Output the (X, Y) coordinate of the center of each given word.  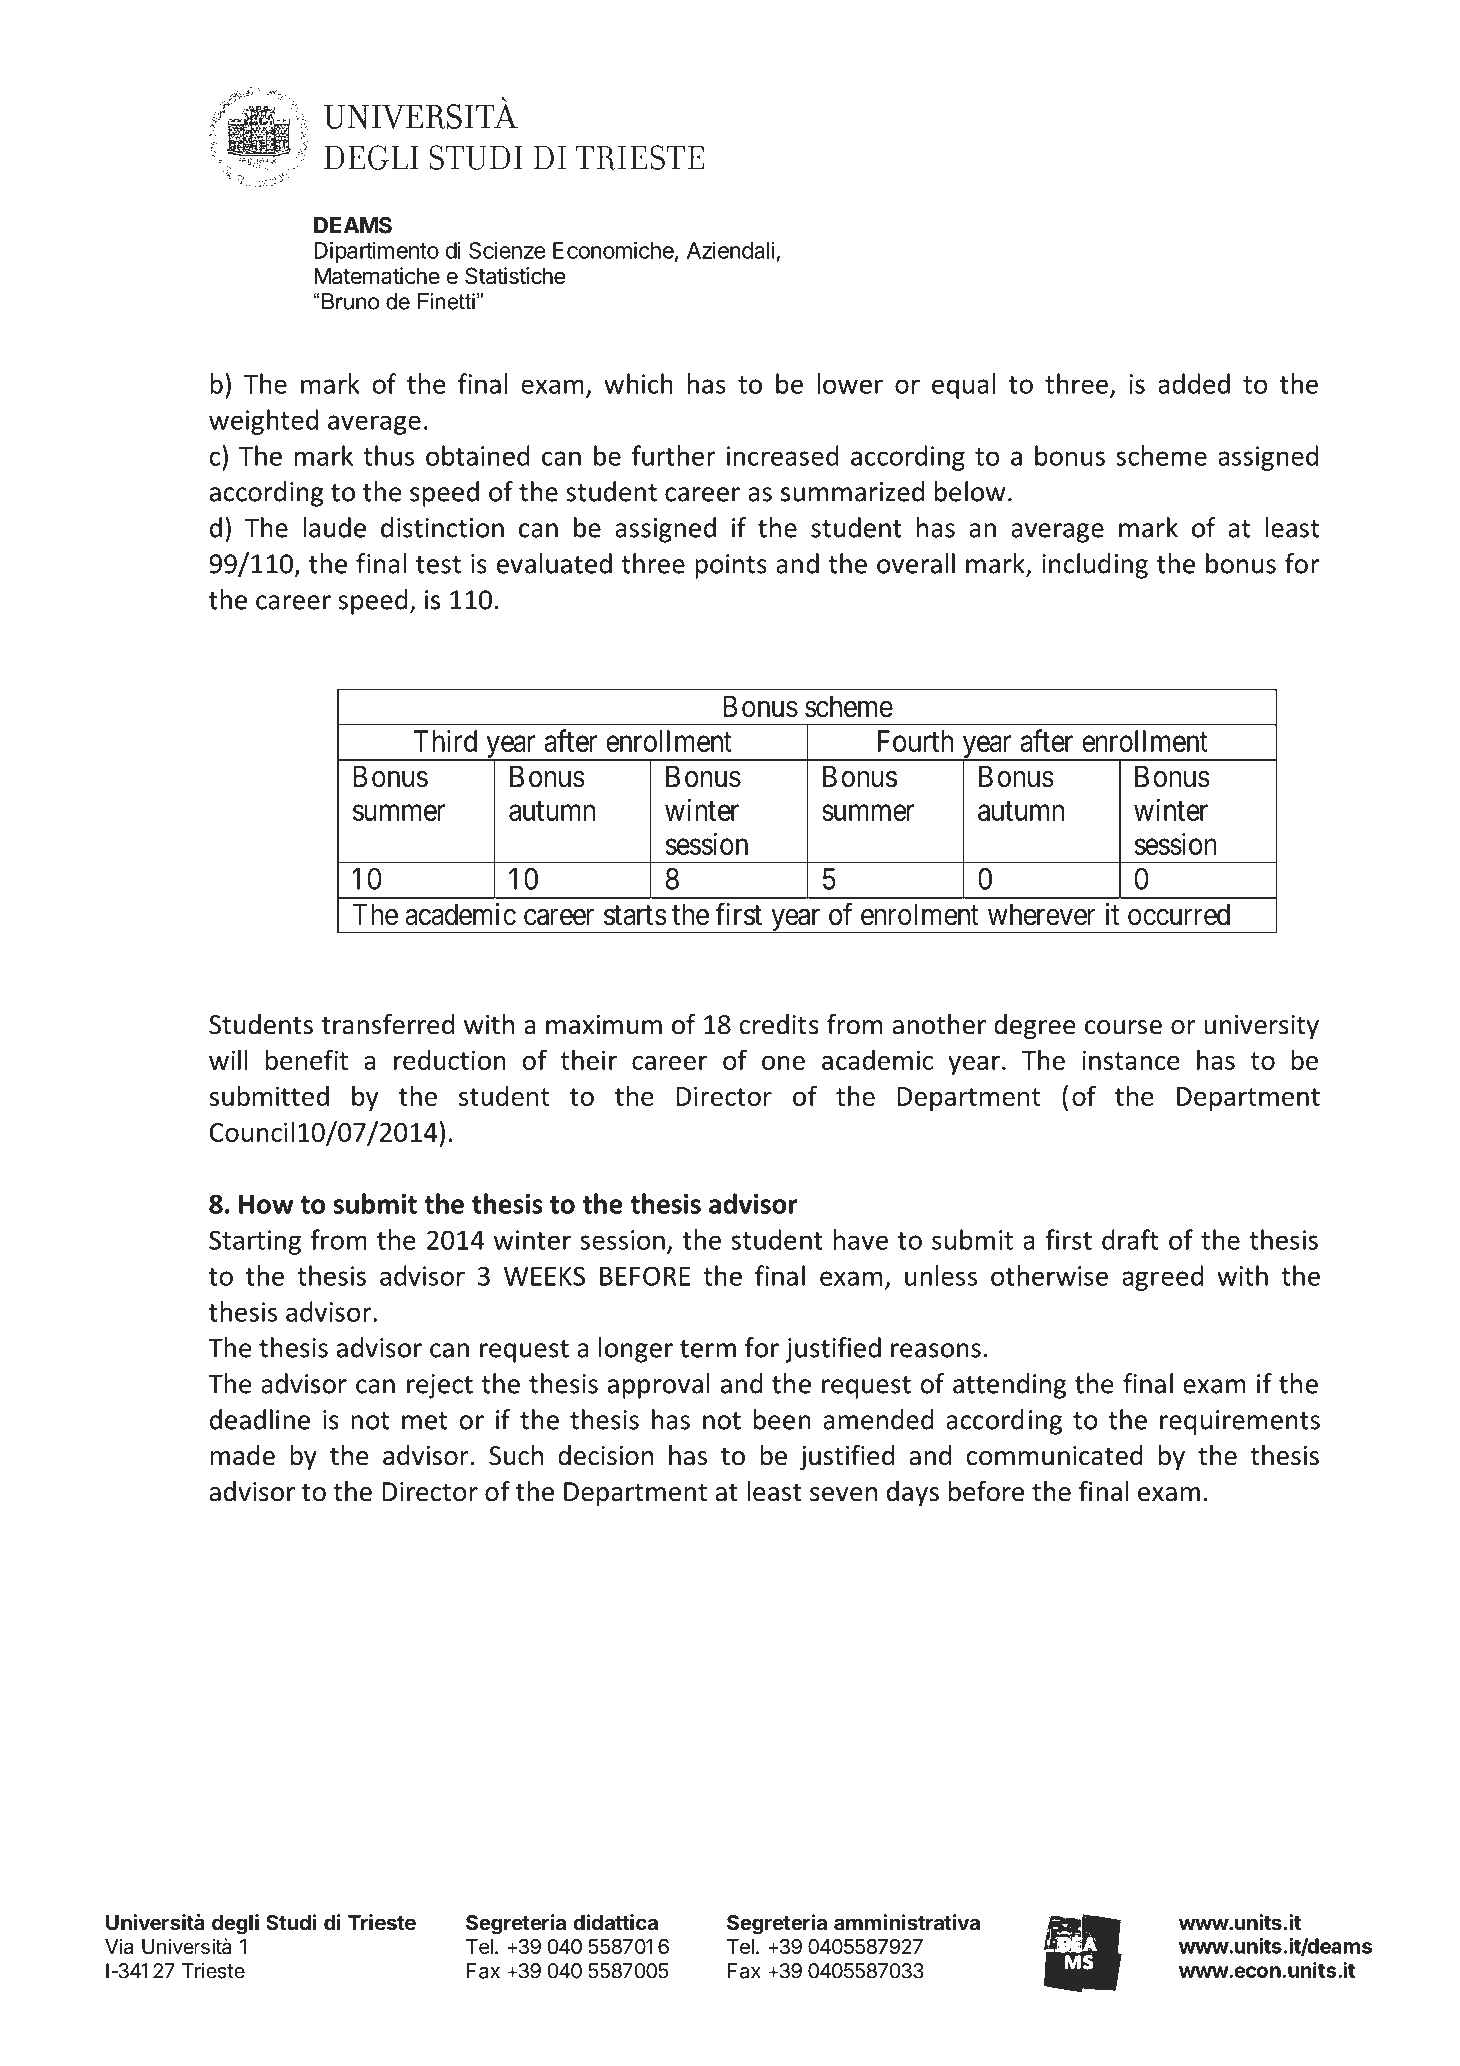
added (1194, 383)
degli (235, 1924)
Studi (291, 1922)
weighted (263, 422)
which (638, 383)
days (913, 1494)
